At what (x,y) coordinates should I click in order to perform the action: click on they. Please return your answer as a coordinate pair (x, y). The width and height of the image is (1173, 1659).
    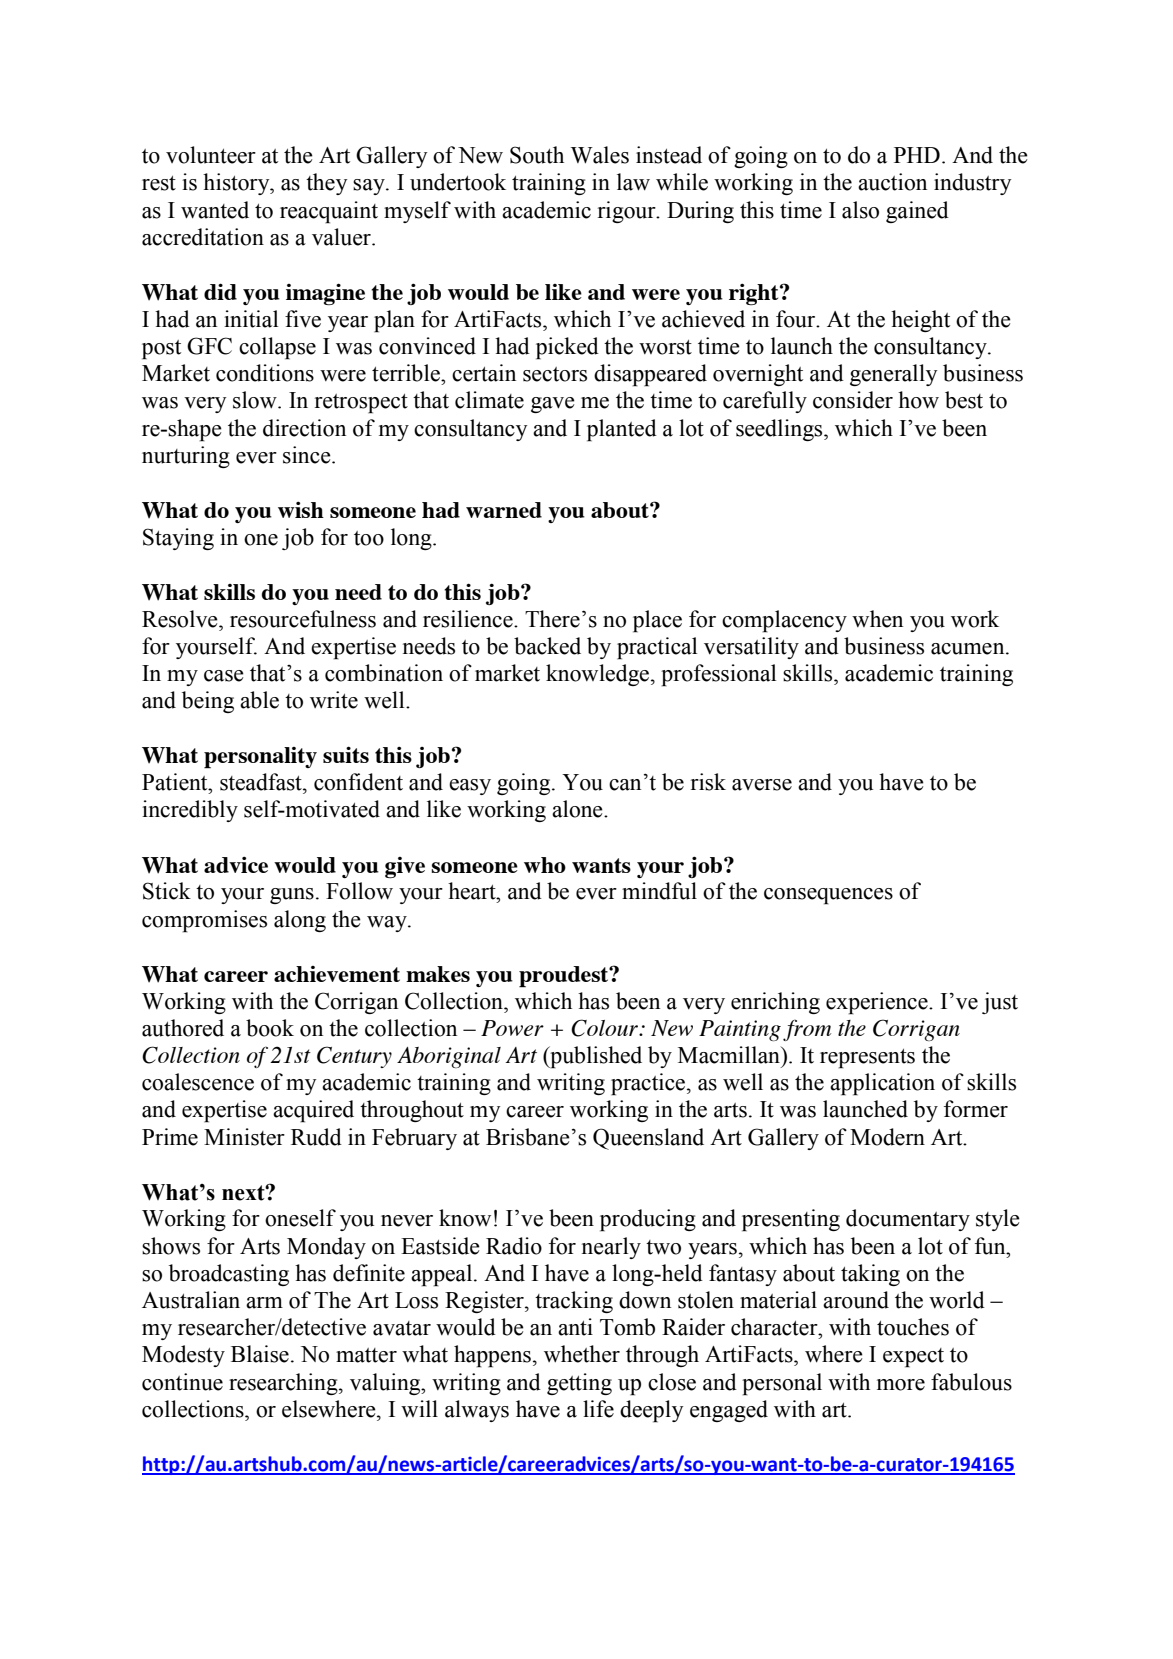
    Looking at the image, I should click on (326, 184).
